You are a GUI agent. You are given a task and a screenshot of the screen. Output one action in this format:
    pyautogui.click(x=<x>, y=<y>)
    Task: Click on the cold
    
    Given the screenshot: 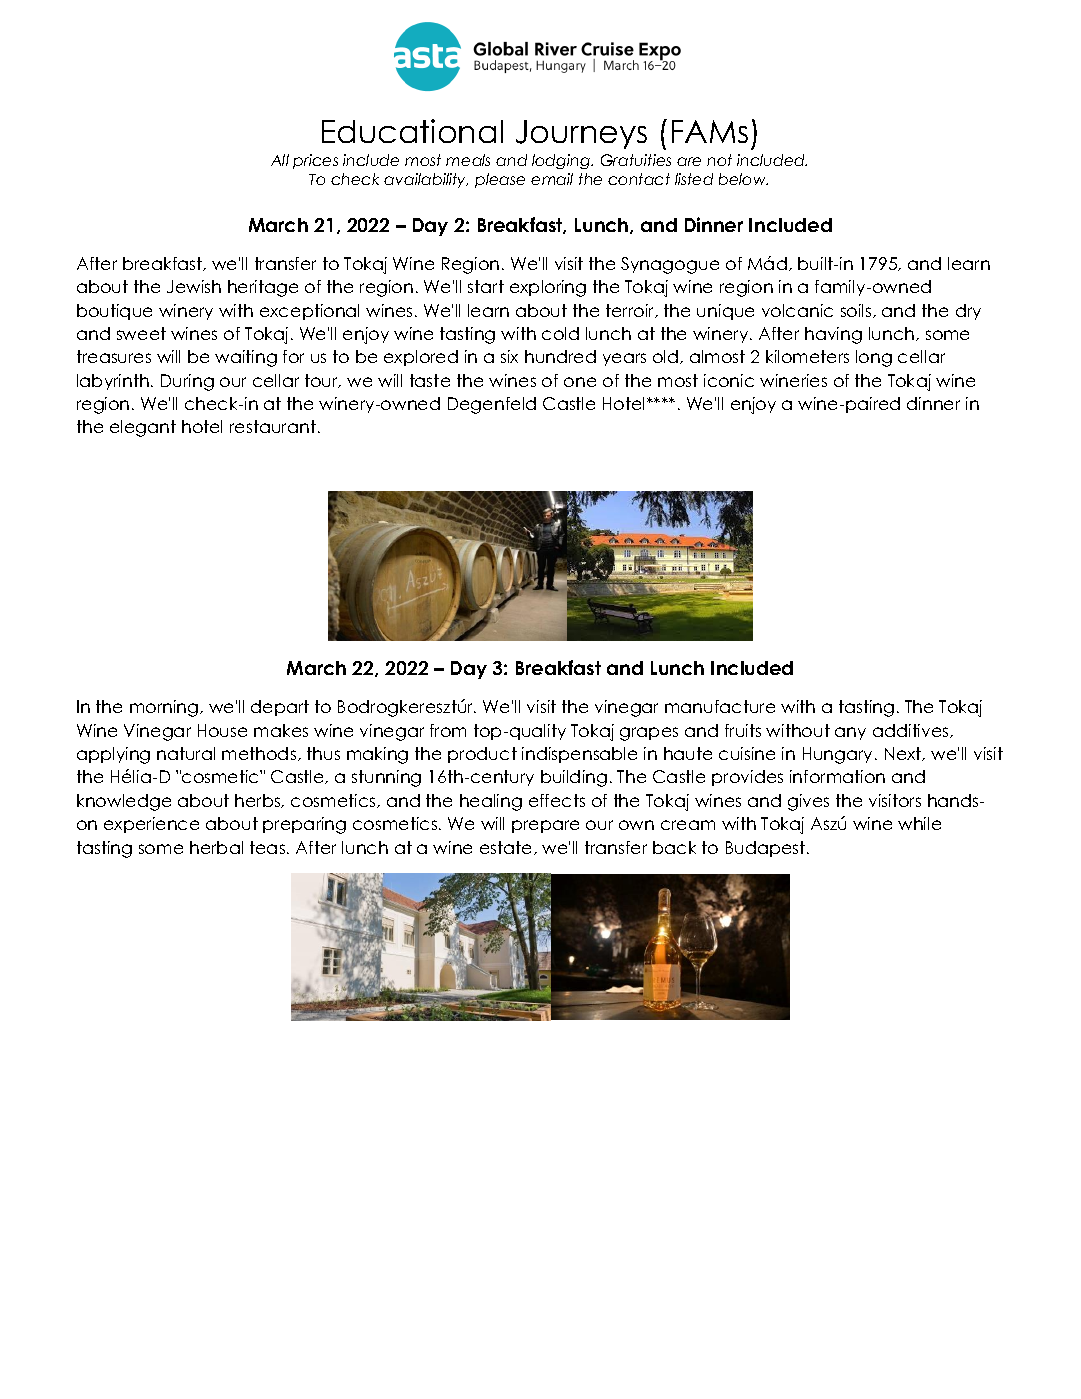 What is the action you would take?
    pyautogui.click(x=560, y=333)
